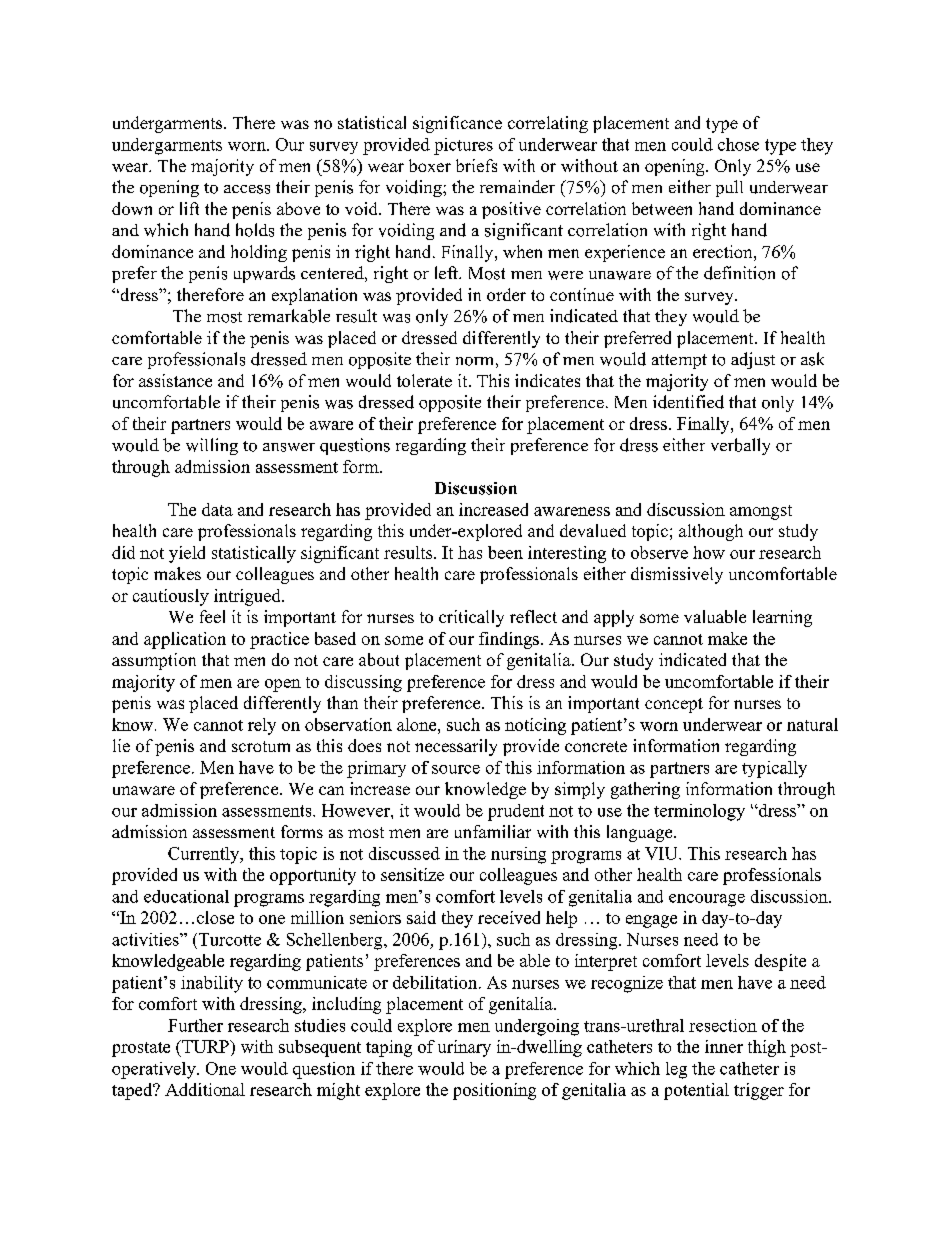  What do you see at coordinates (247, 189) in the screenshot?
I see `access` at bounding box center [247, 189].
